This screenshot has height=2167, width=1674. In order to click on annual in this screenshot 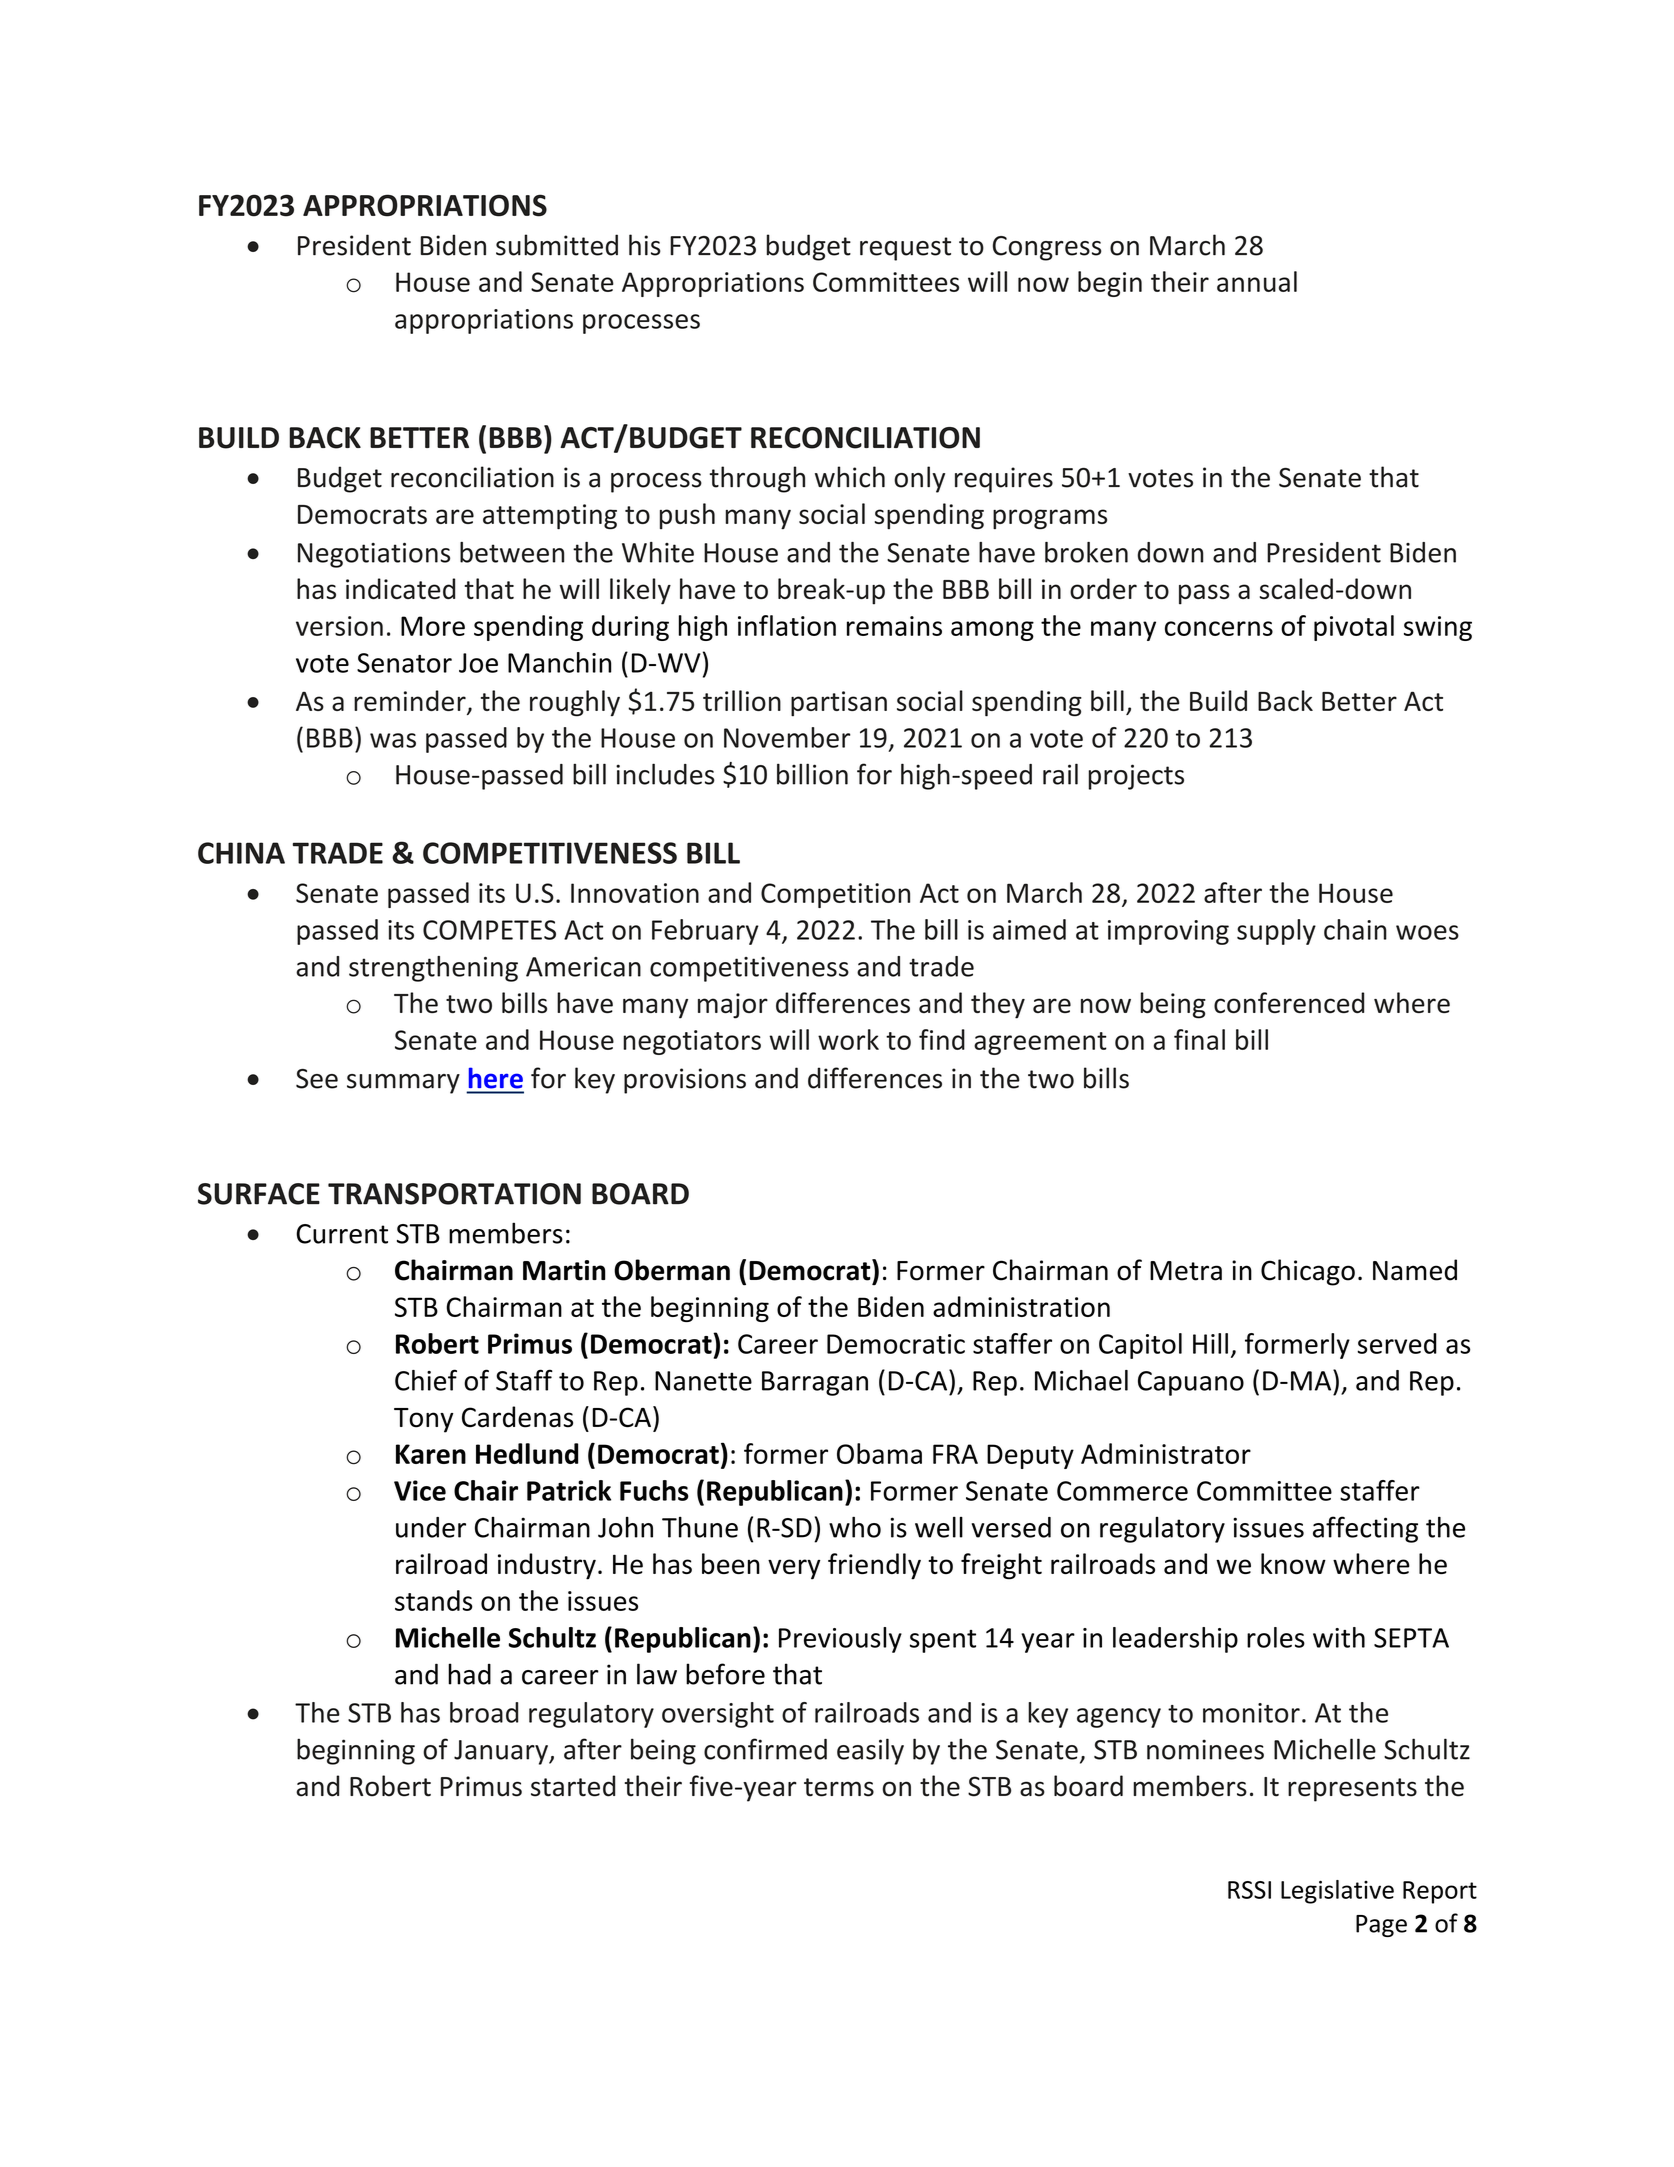, I will do `click(1257, 281)`.
